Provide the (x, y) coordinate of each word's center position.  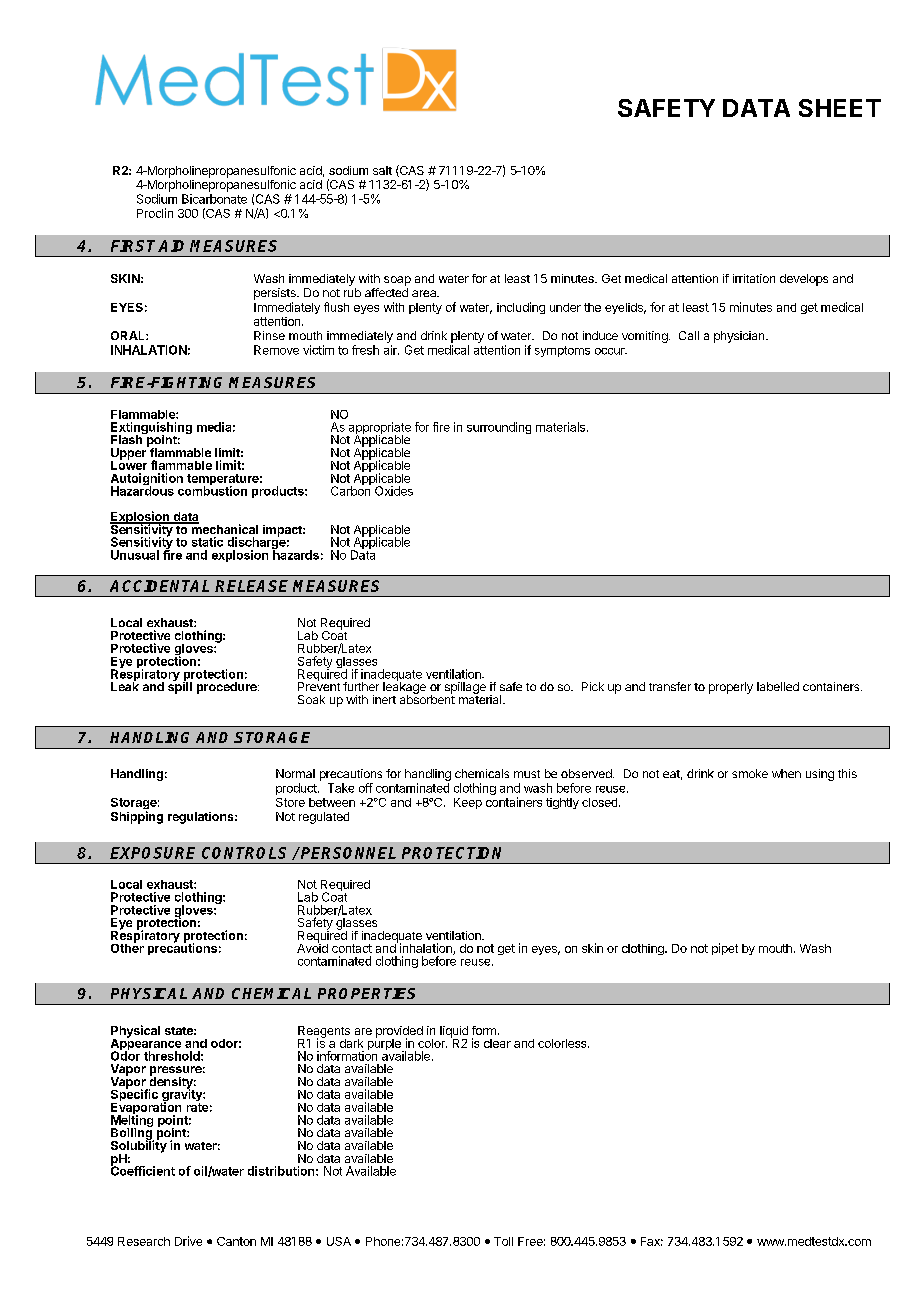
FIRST (135, 246)
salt (382, 170)
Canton (236, 1241)
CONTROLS (244, 853)
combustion (212, 490)
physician (740, 337)
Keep (468, 803)
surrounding (499, 428)
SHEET (840, 108)
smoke (750, 773)
